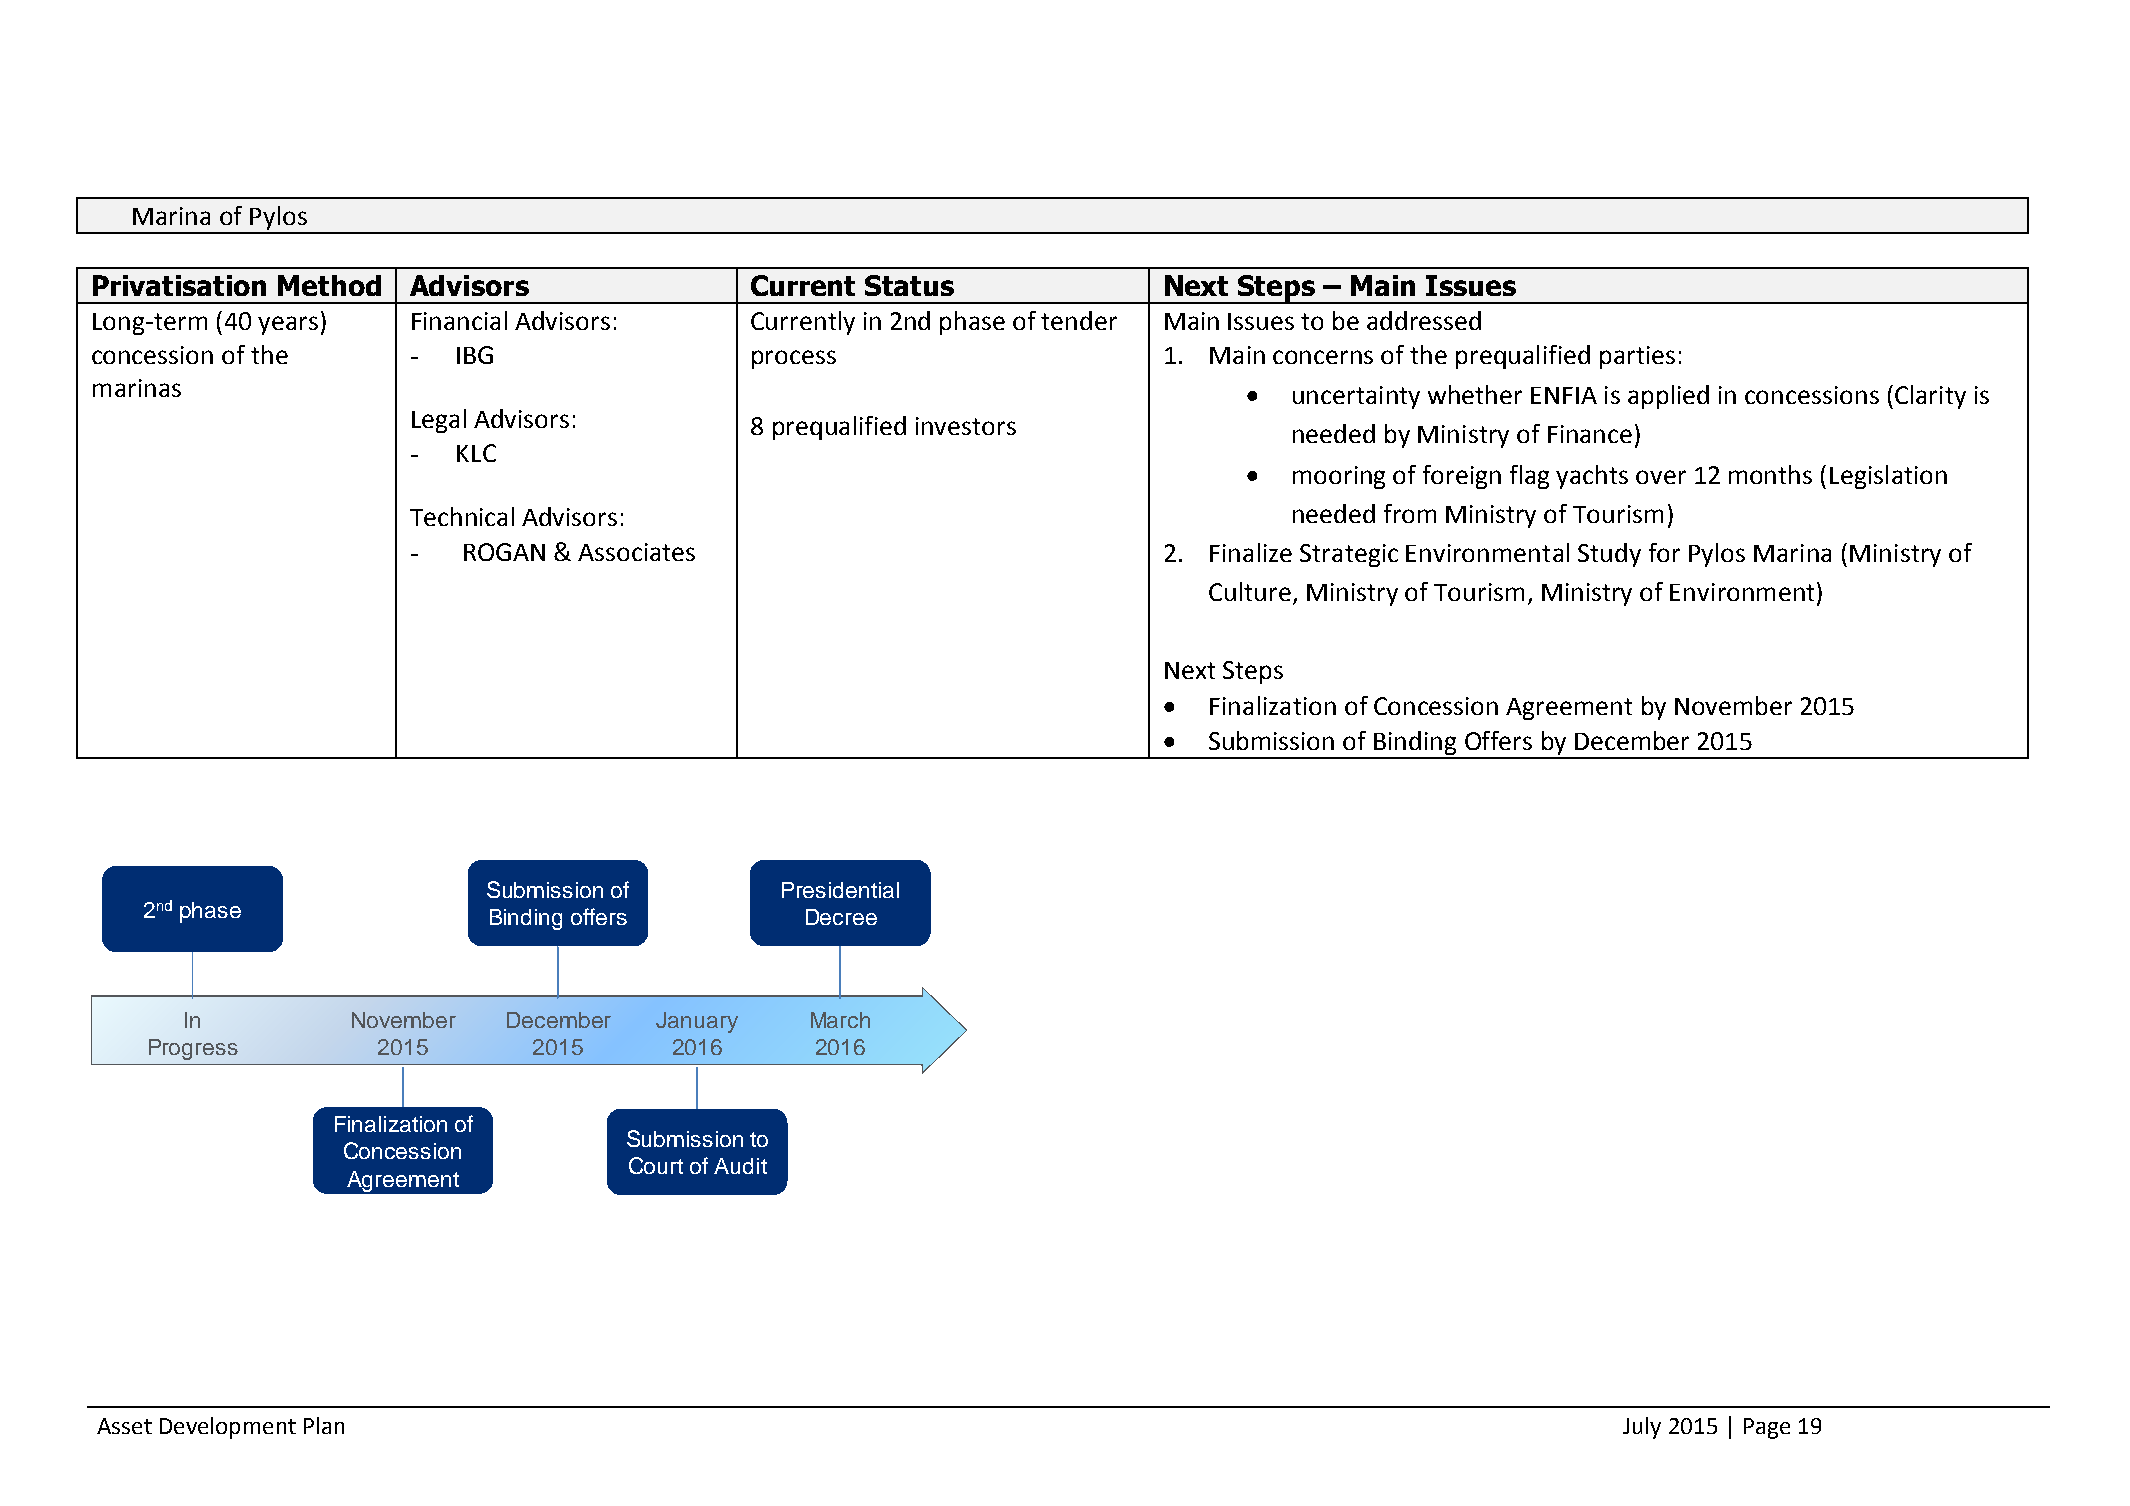 The width and height of the screenshot is (2130, 1506). What do you see at coordinates (841, 917) in the screenshot?
I see `Decree` at bounding box center [841, 917].
